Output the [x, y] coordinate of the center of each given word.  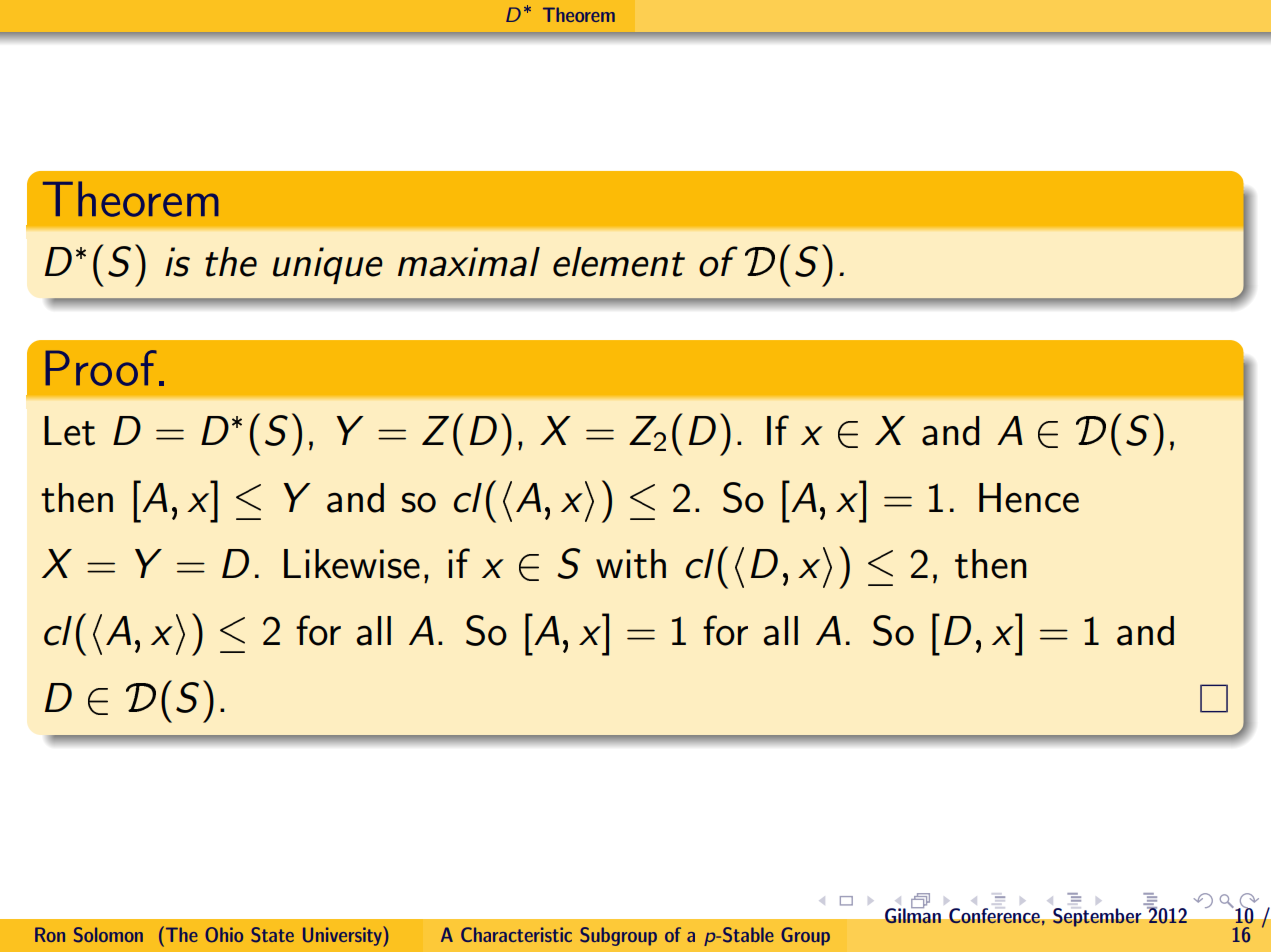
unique [328, 265]
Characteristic [516, 934]
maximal [469, 262]
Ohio [224, 935]
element [619, 262]
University [343, 936]
